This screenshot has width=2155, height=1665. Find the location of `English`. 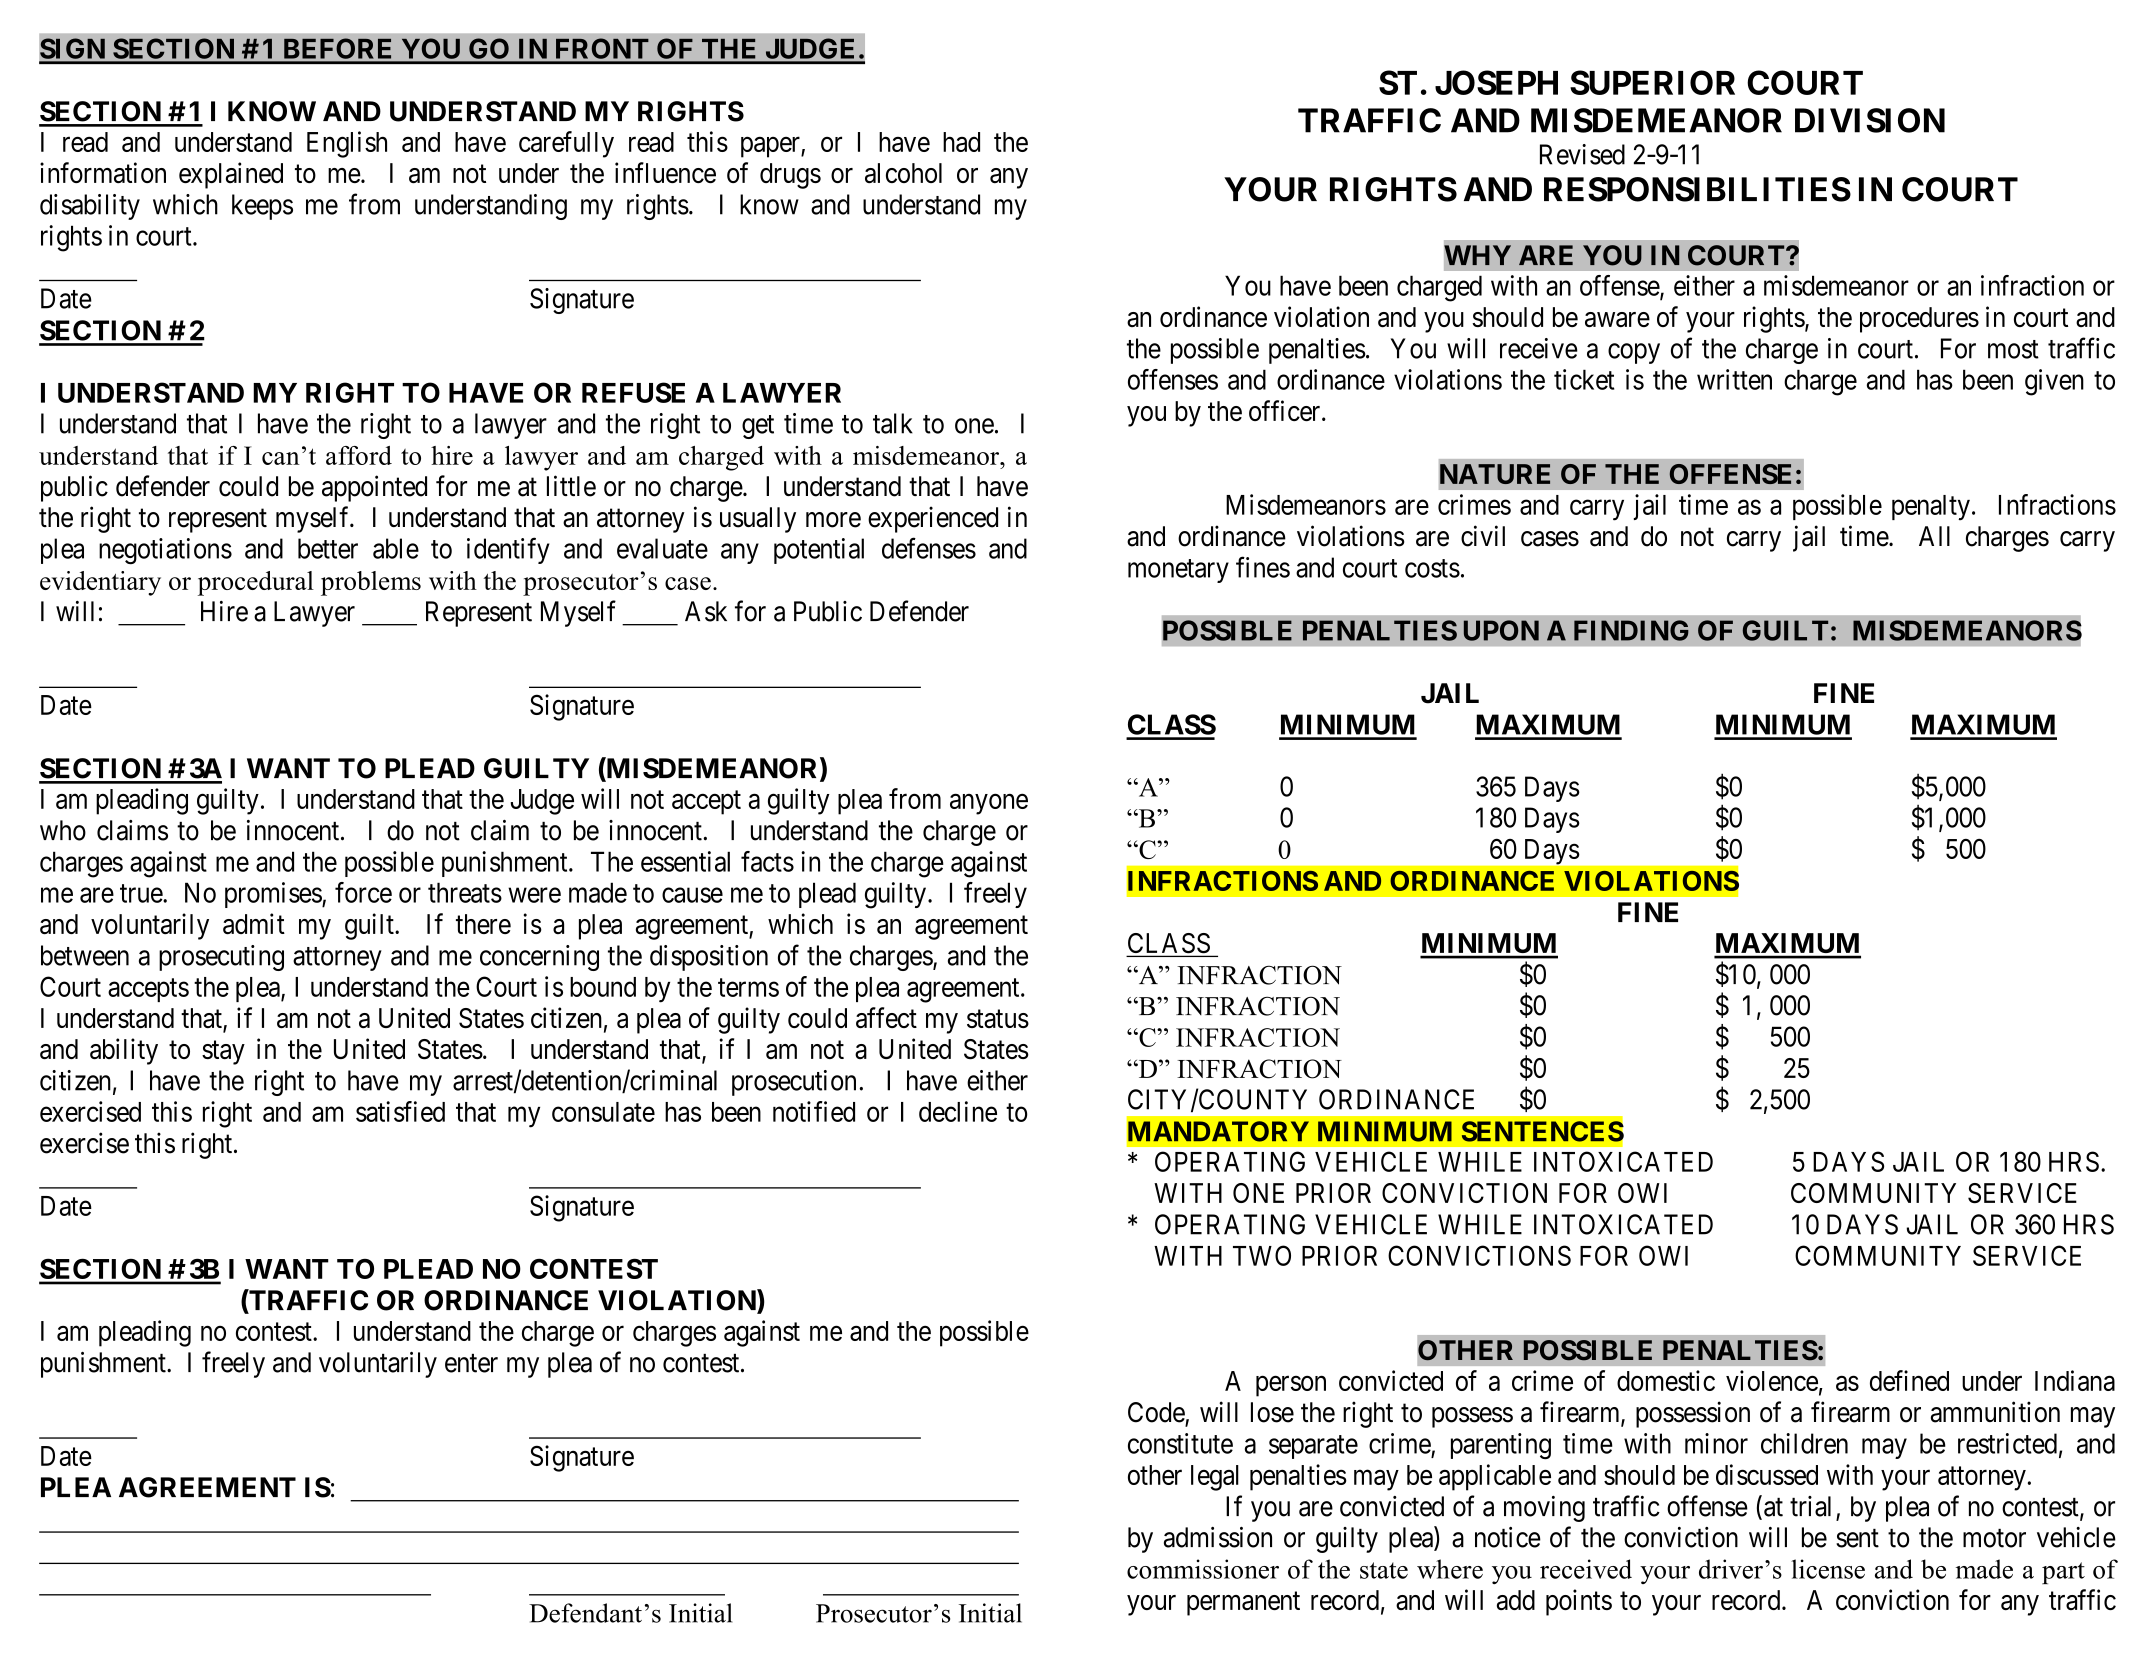

English is located at coordinates (347, 144).
